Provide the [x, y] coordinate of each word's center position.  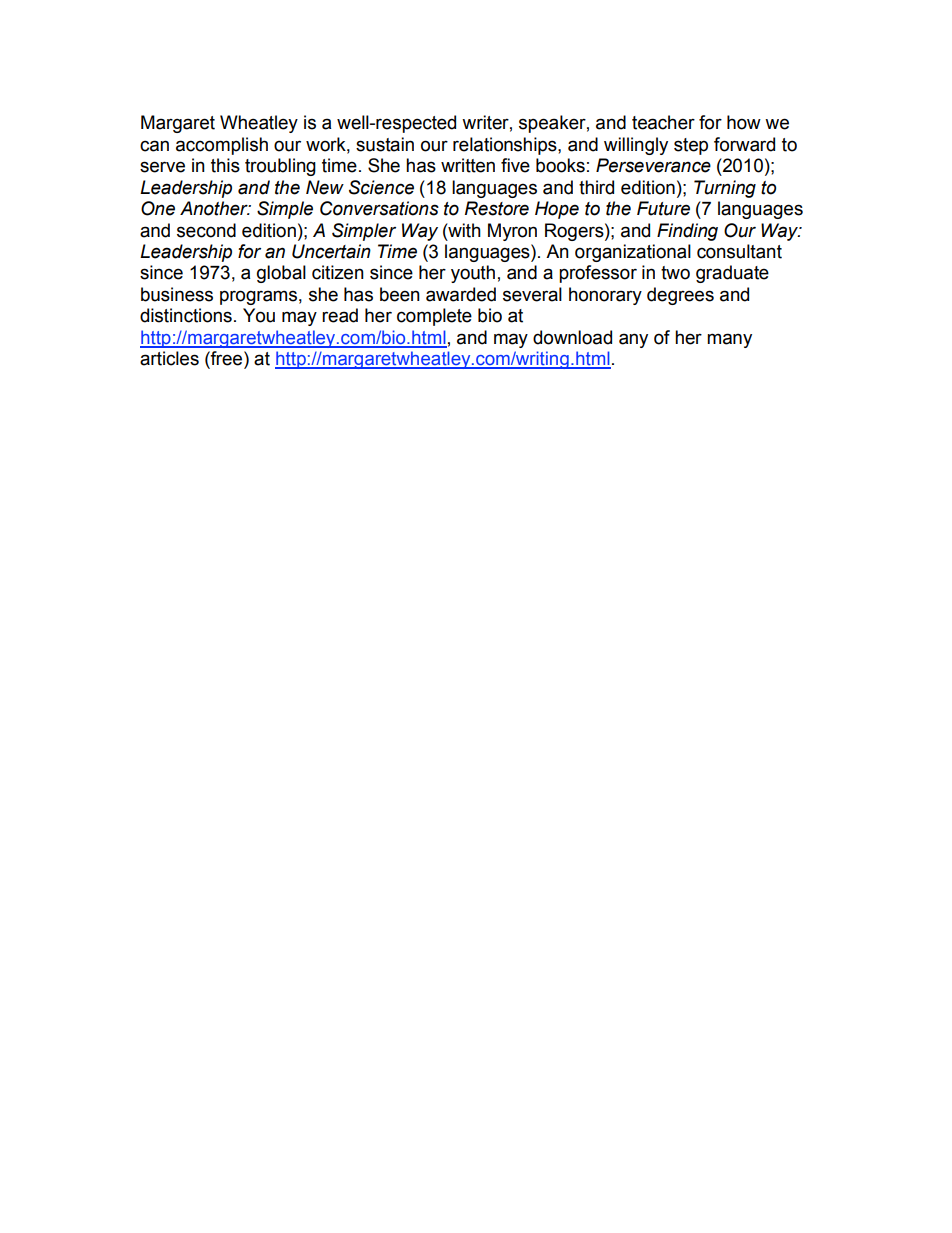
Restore [497, 208]
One [158, 208]
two [675, 273]
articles [169, 358]
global [281, 274]
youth [473, 274]
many [729, 340]
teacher [663, 122]
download [572, 337]
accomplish [222, 146]
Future [663, 208]
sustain [385, 144]
